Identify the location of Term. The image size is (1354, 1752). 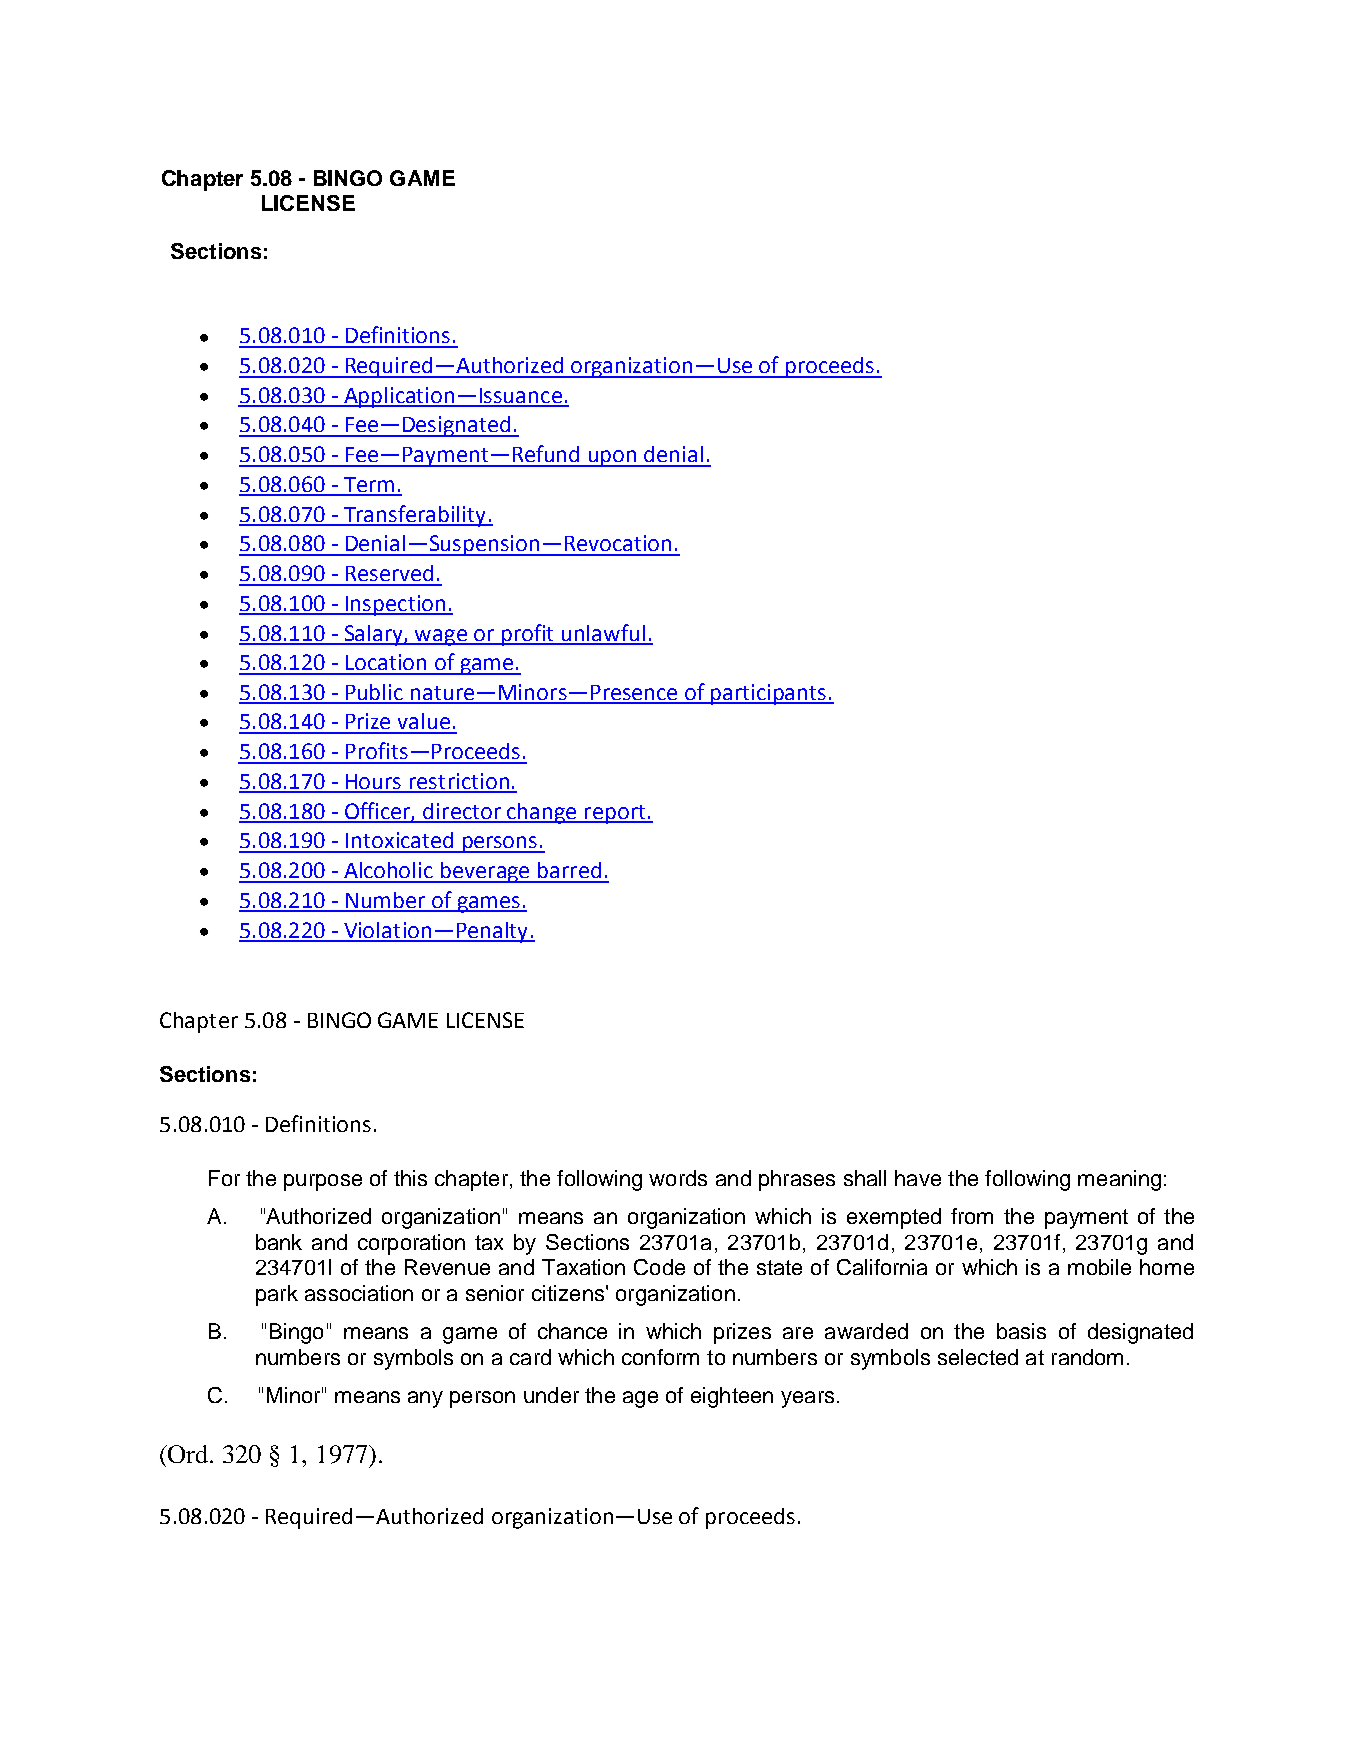
(369, 486).
